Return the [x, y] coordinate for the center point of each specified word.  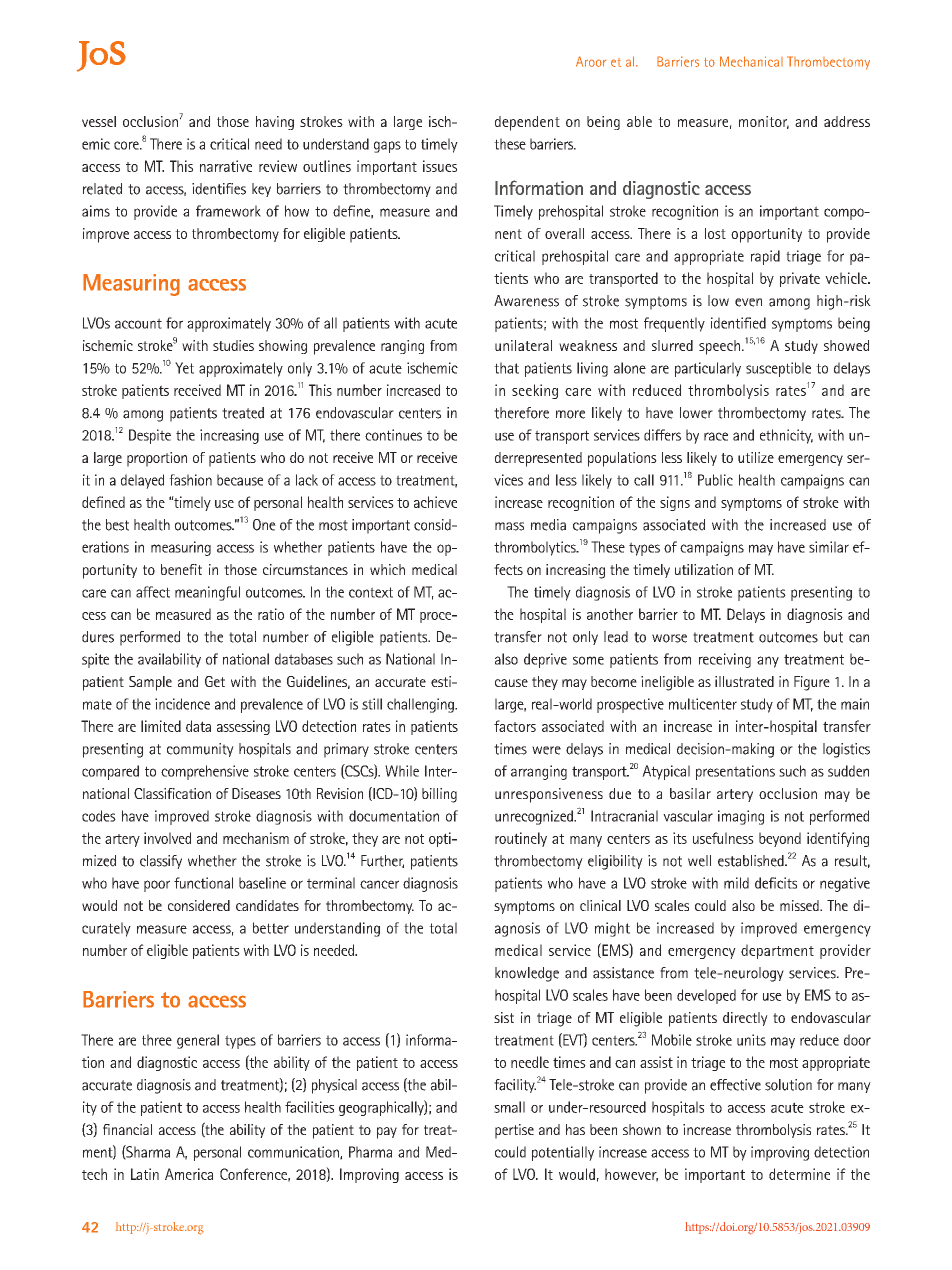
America [189, 1174]
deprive [545, 660]
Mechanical [751, 61]
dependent [527, 123]
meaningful [207, 593]
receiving [725, 660]
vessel [99, 121]
